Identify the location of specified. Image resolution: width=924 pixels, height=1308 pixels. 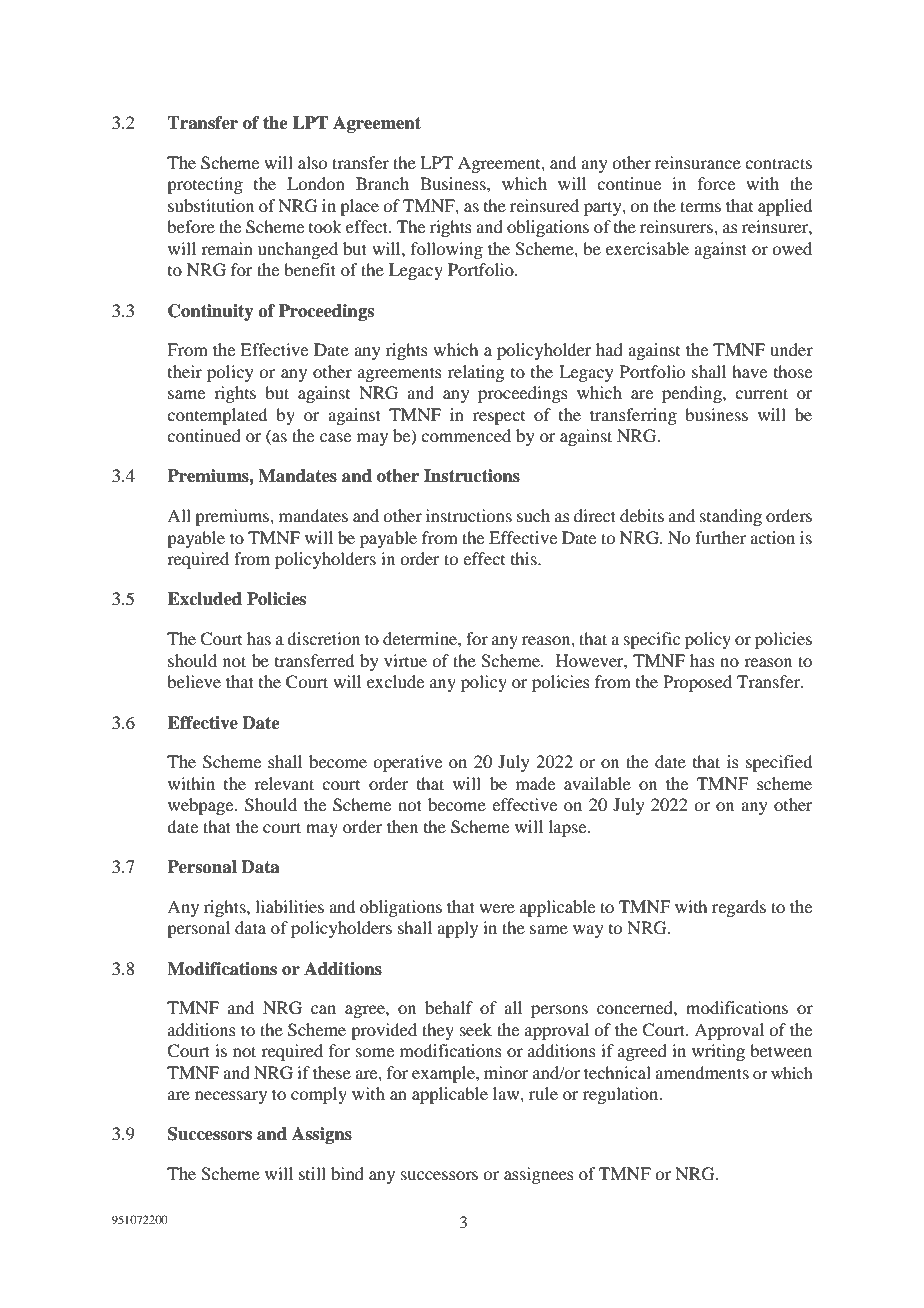
(779, 763).
